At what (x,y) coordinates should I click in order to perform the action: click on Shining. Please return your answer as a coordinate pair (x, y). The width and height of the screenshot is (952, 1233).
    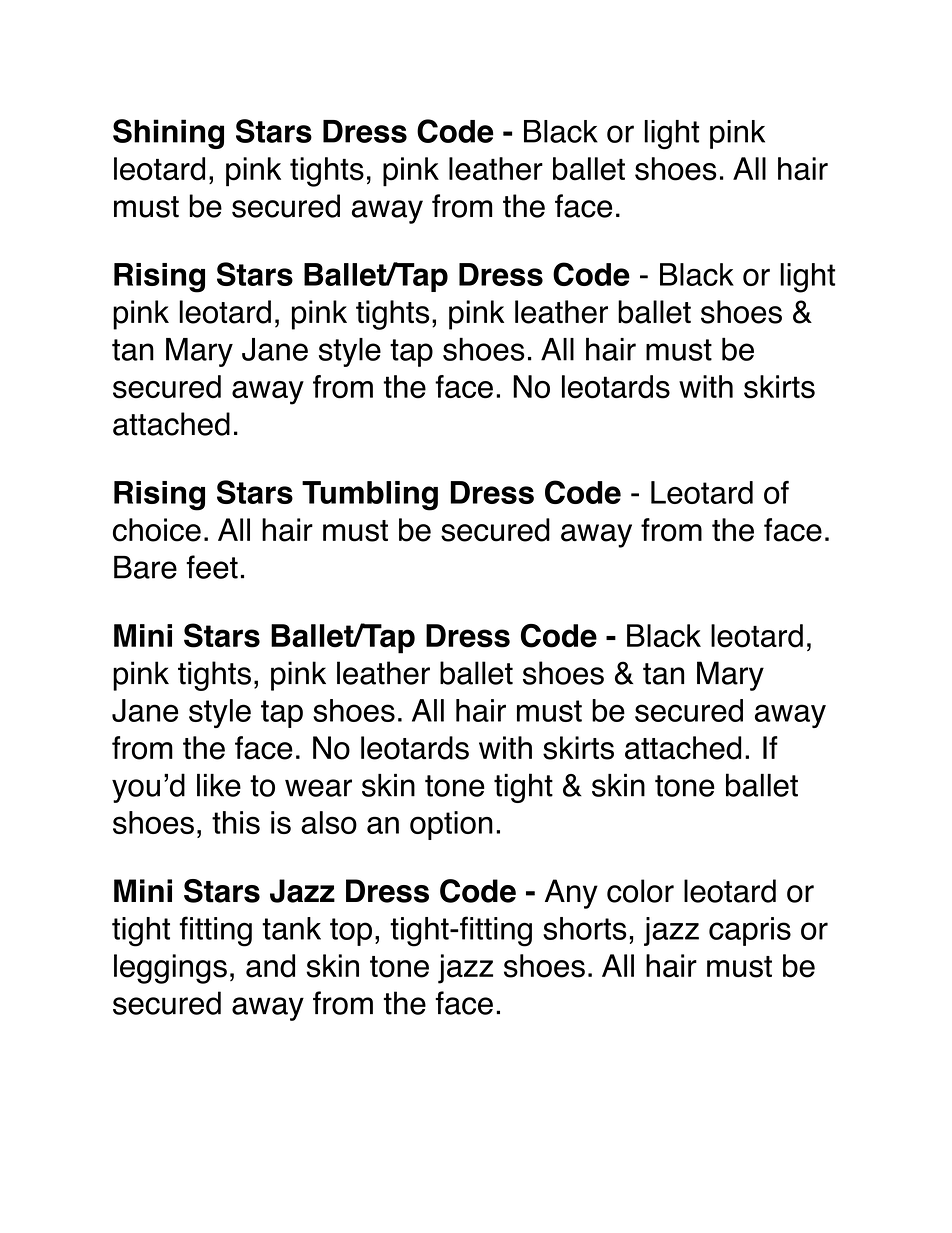
    Looking at the image, I should click on (168, 134).
